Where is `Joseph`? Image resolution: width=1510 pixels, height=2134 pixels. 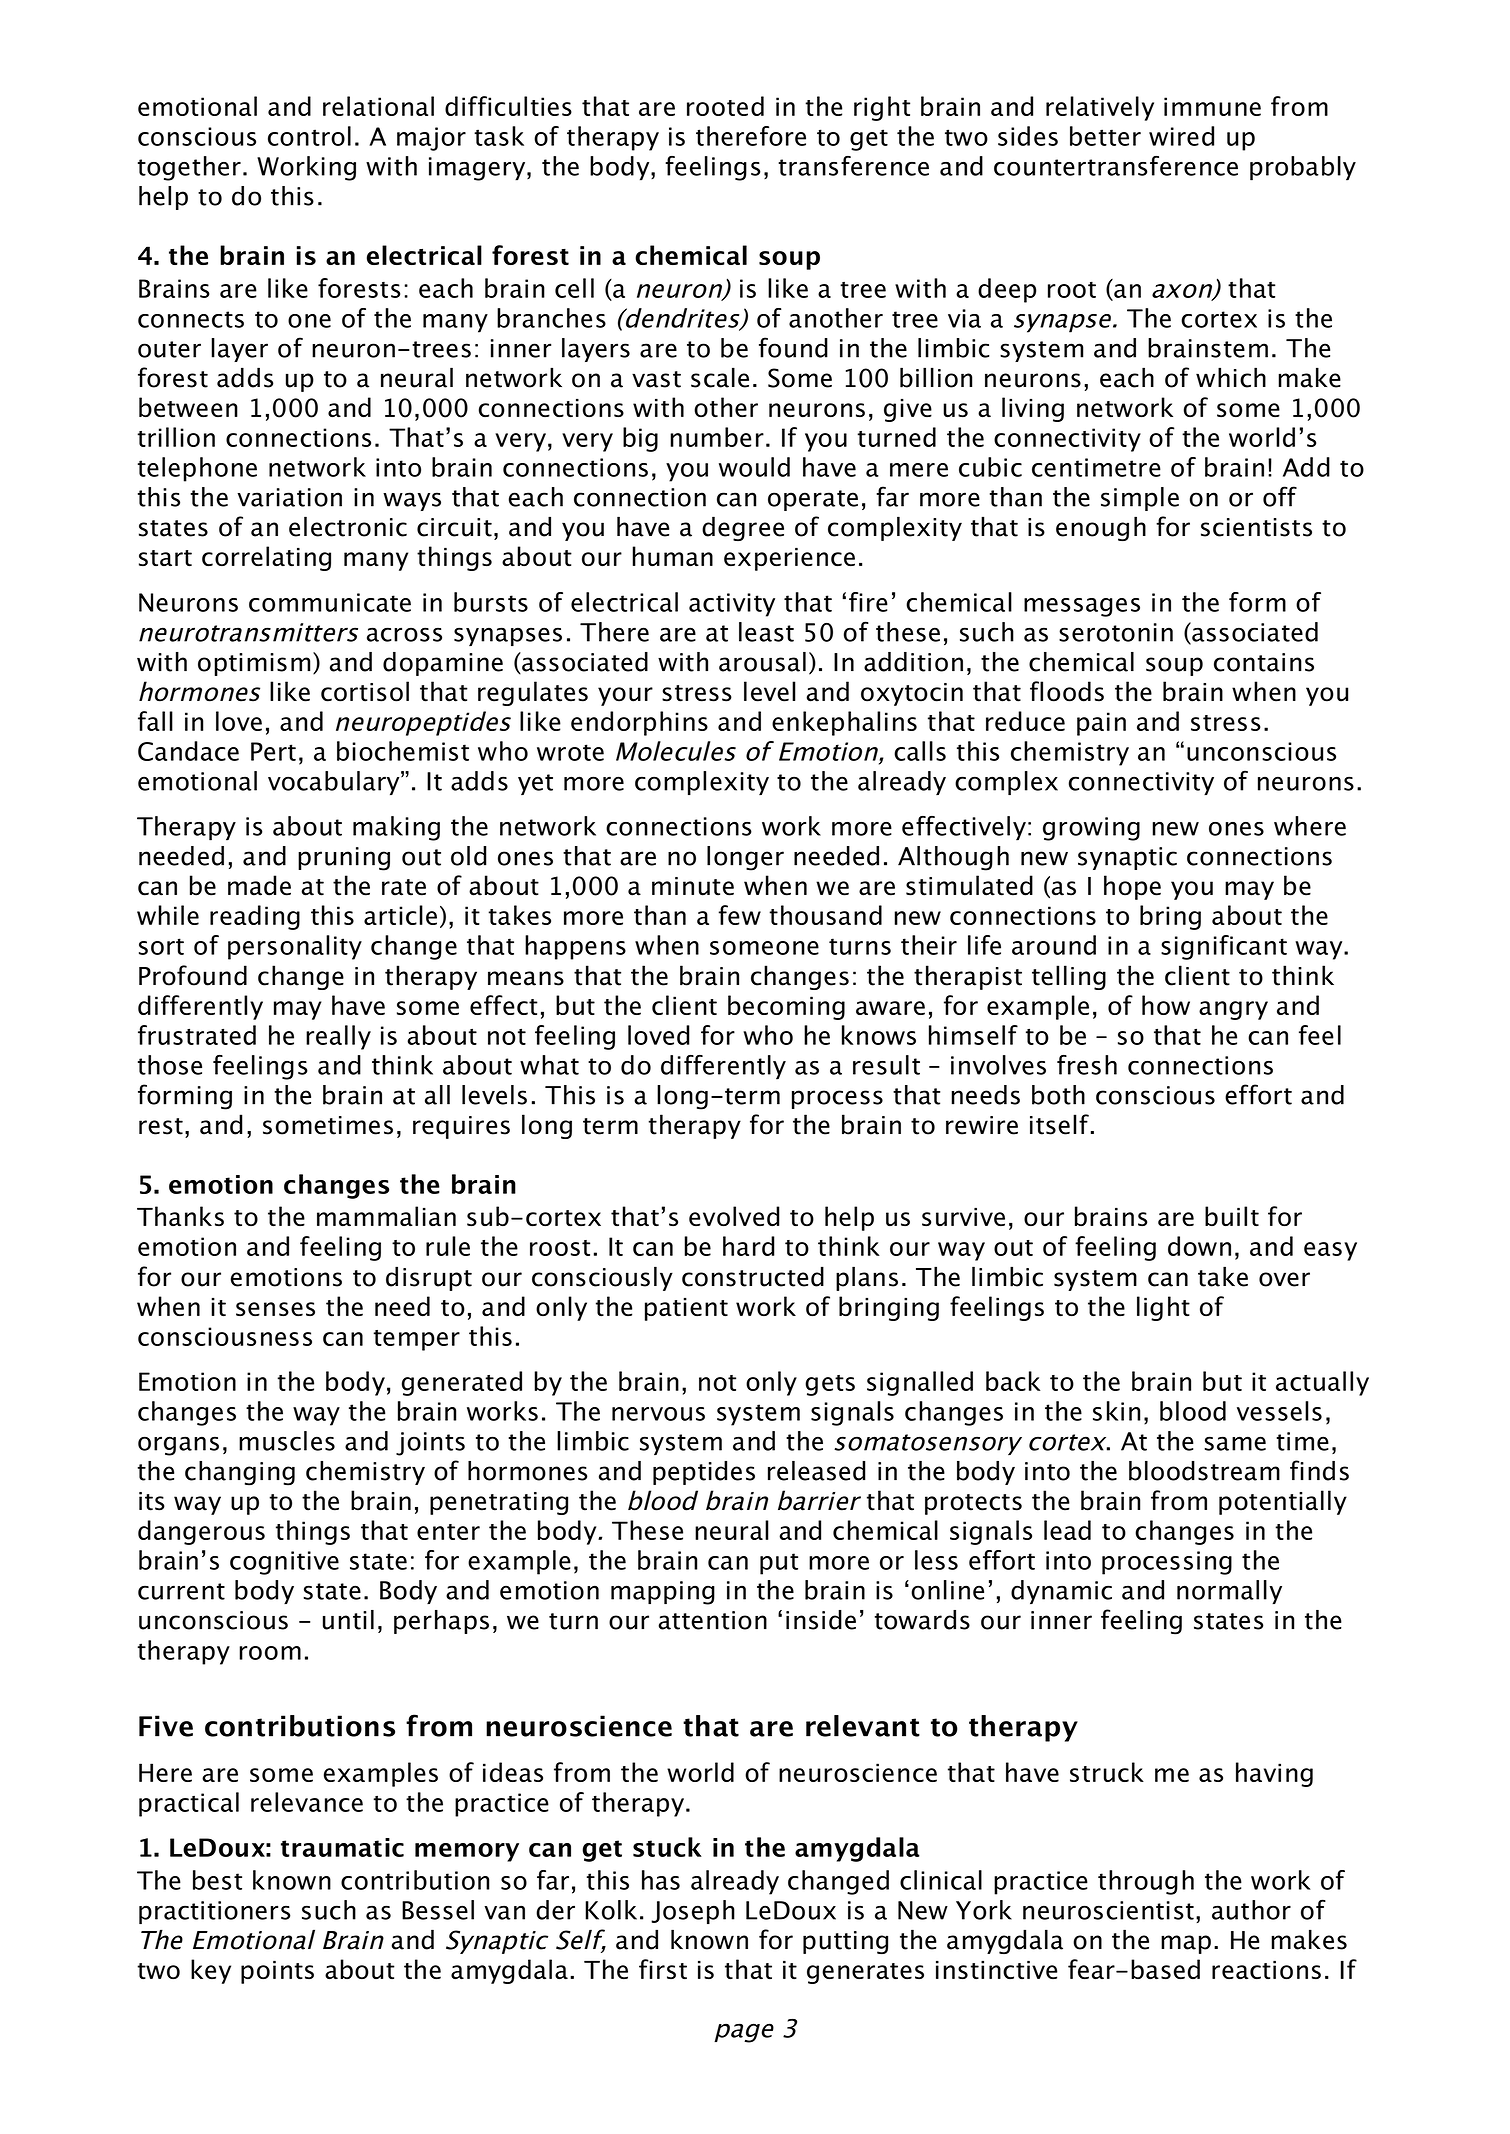
Joseph is located at coordinates (693, 1912).
